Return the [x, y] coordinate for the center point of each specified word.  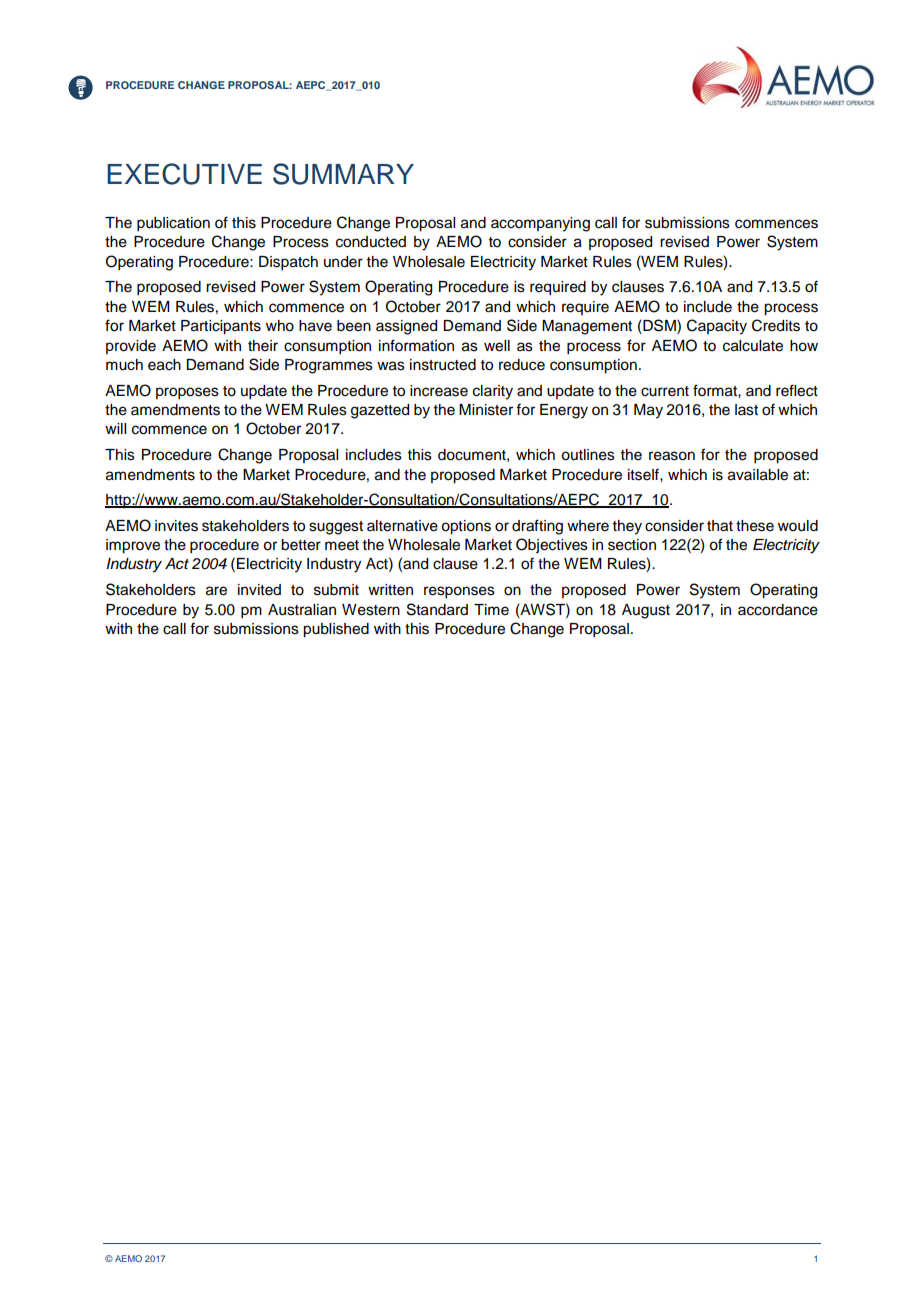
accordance [778, 610]
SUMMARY [343, 174]
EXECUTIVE [184, 174]
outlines [588, 455]
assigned [406, 327]
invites [176, 526]
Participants [221, 327]
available [758, 475]
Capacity [717, 327]
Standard [437, 609]
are [216, 591]
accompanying [540, 224]
